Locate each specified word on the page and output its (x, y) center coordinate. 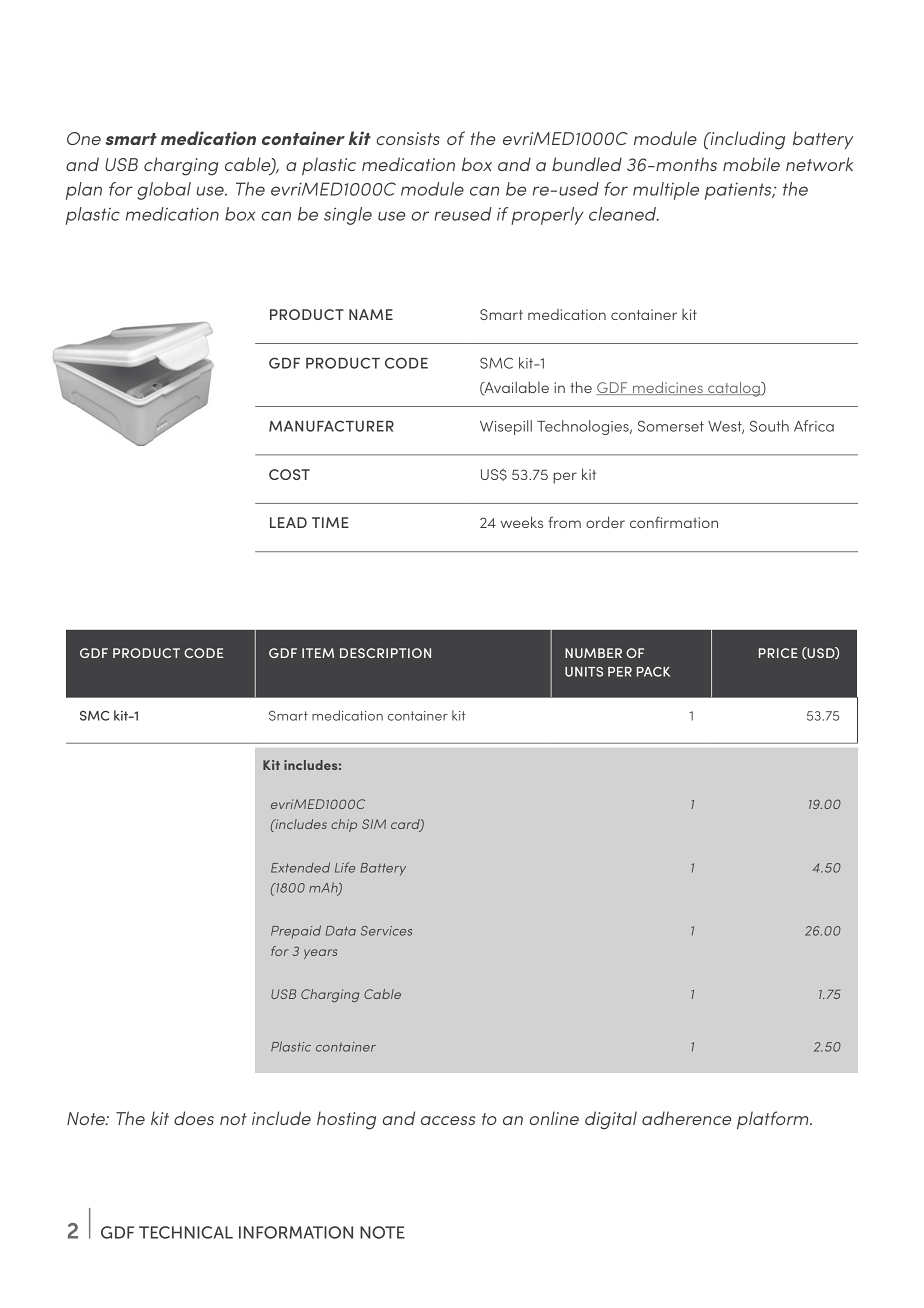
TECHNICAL (186, 1232)
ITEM (318, 653)
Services (386, 931)
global (164, 191)
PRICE (778, 653)
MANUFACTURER (331, 426)
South (769, 426)
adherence (686, 1118)
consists (408, 138)
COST (289, 474)
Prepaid (296, 932)
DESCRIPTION (385, 653)
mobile (751, 164)
